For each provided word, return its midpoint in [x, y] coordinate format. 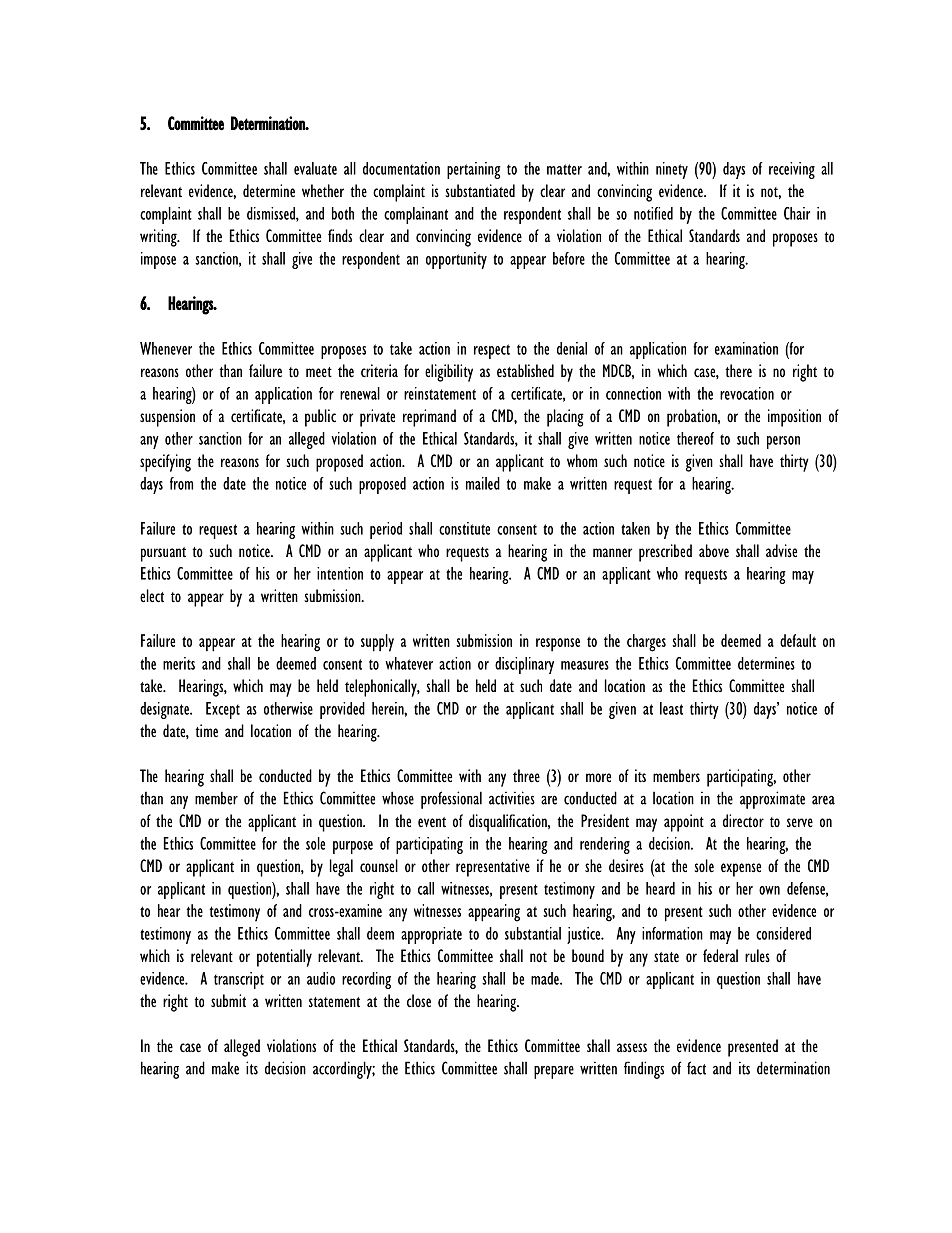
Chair [797, 213]
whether [323, 190]
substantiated [480, 191]
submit [228, 1000]
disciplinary [524, 665]
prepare [554, 1072]
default [798, 640]
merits [179, 663]
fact [696, 1068]
